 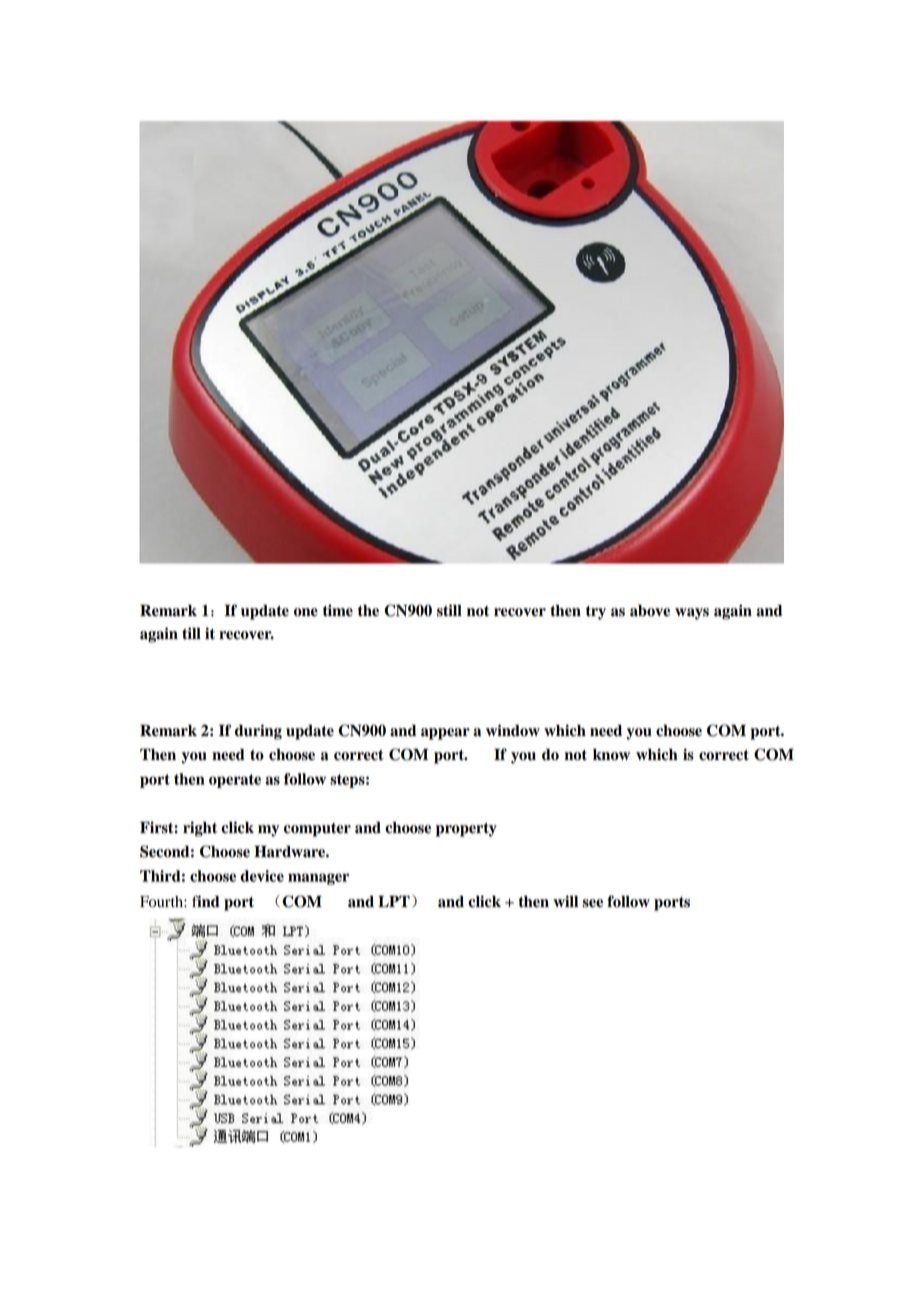 I want to click on find, so click(x=206, y=901).
